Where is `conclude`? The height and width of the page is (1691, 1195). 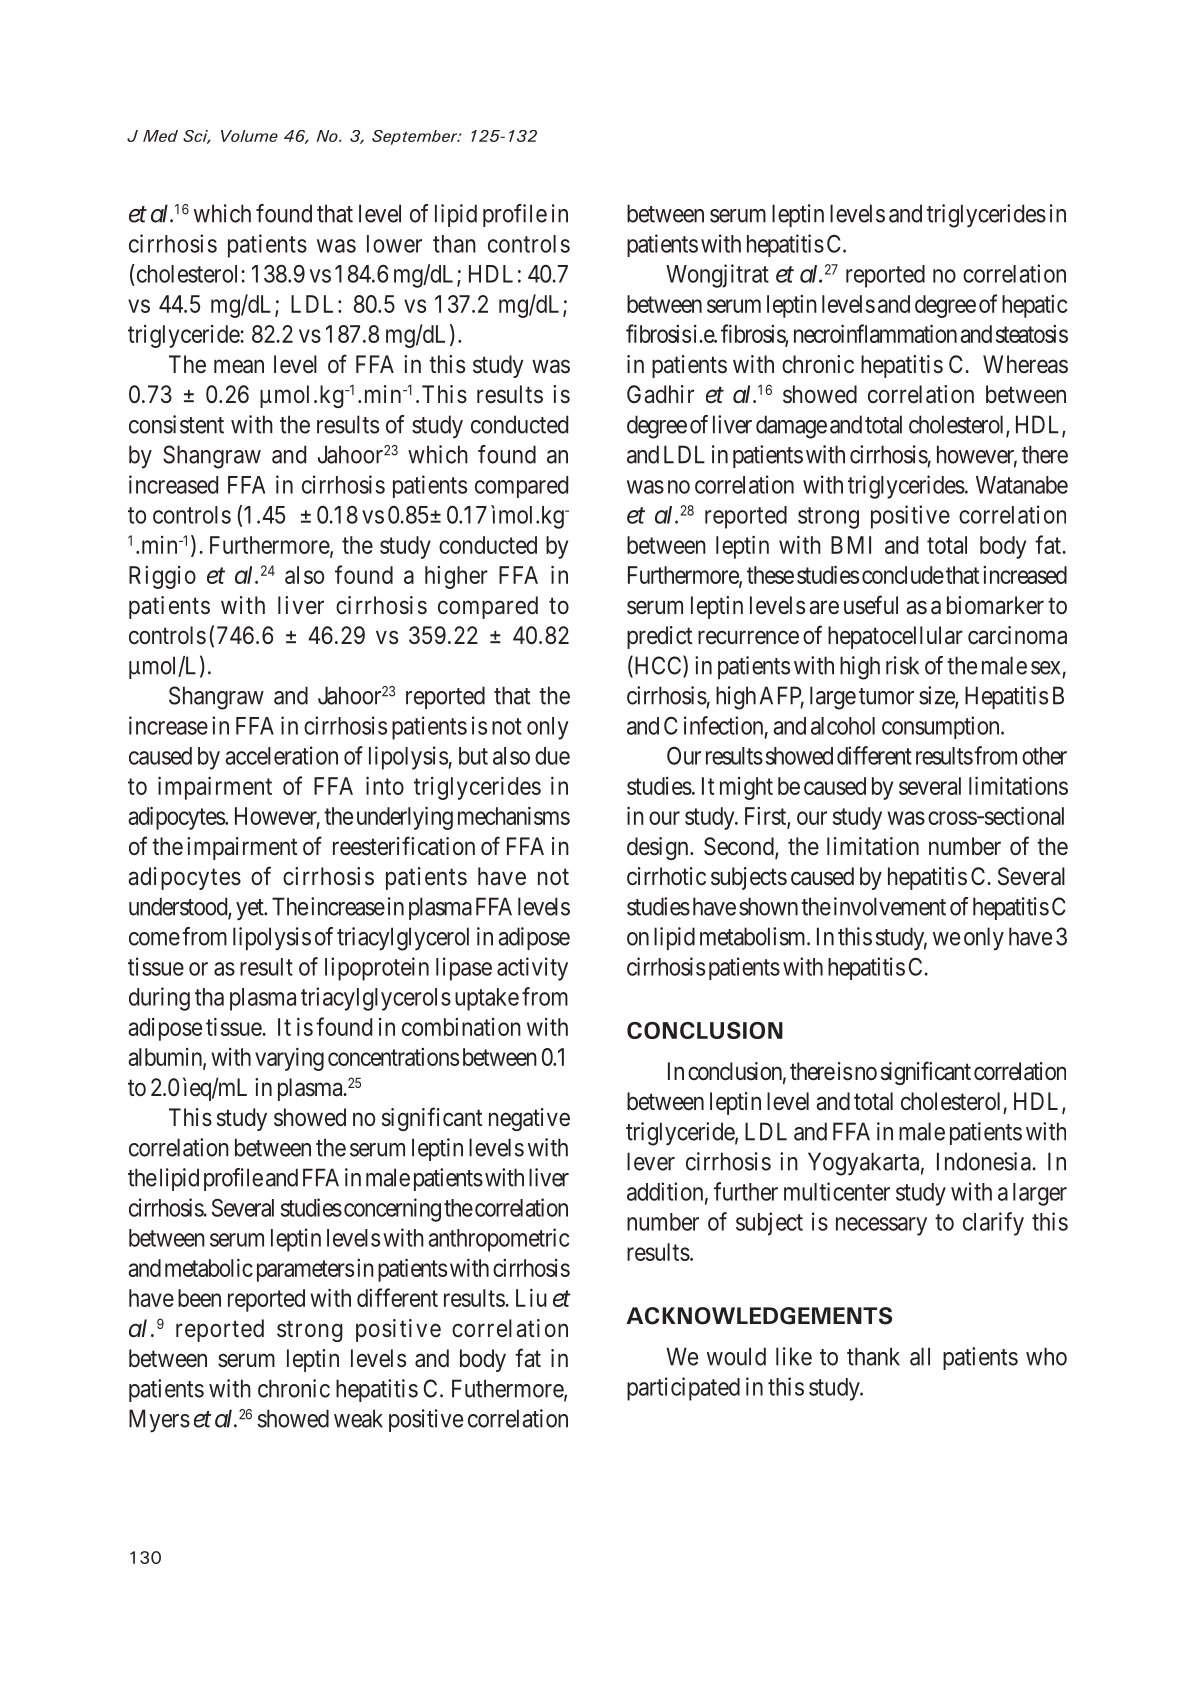 conclude is located at coordinates (903, 575).
